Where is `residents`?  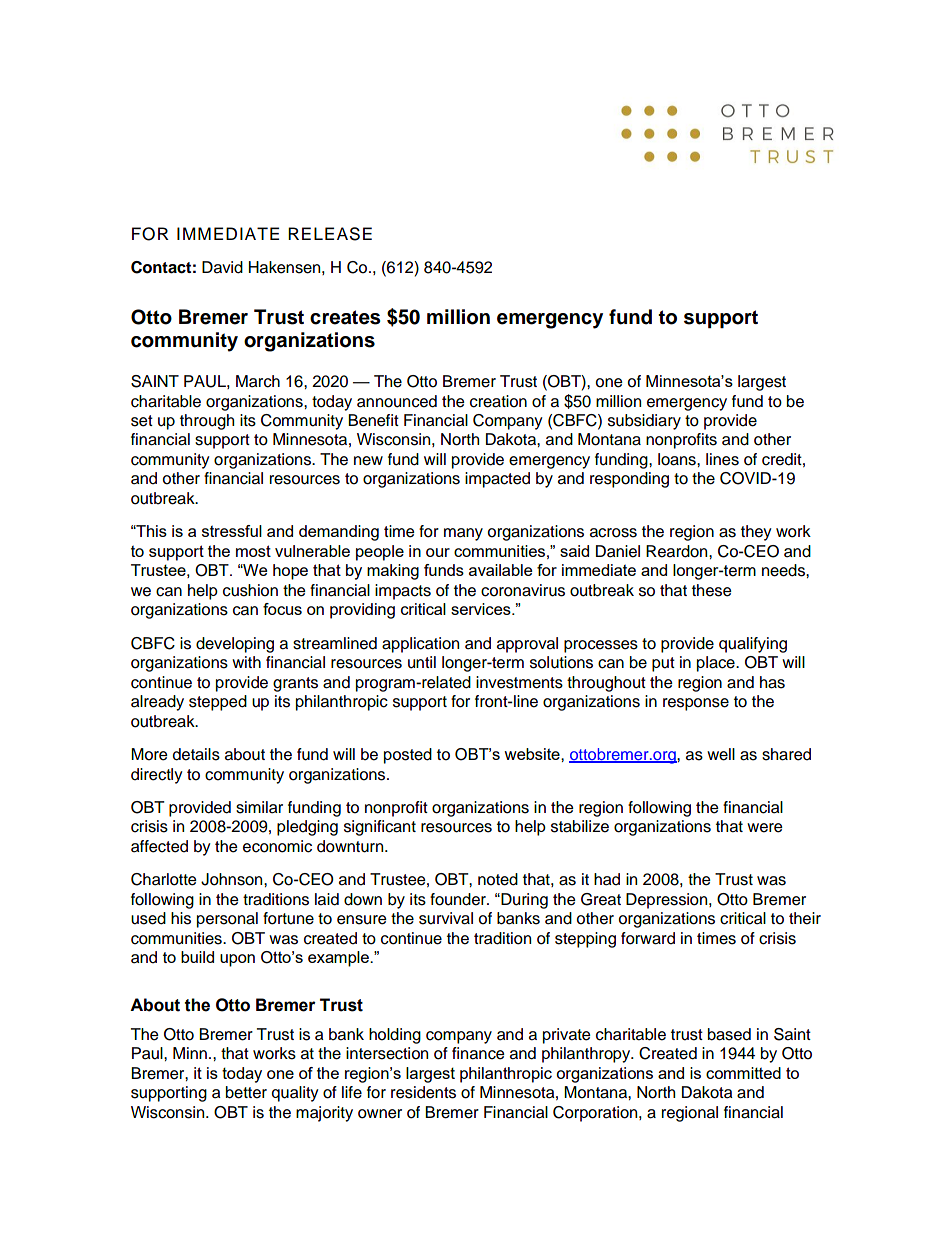 residents is located at coordinates (423, 1092).
